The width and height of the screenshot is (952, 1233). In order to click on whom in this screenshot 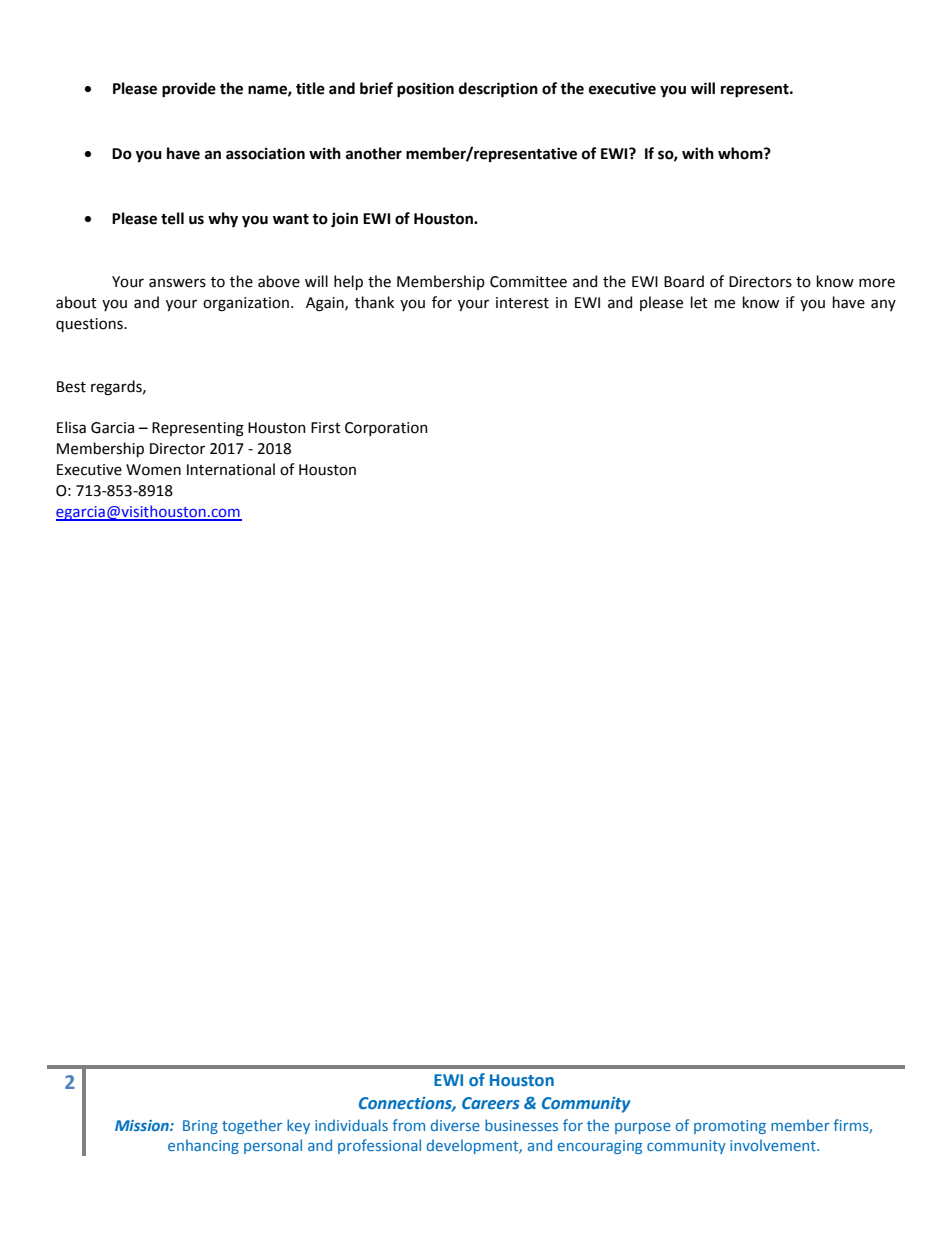, I will do `click(741, 153)`.
